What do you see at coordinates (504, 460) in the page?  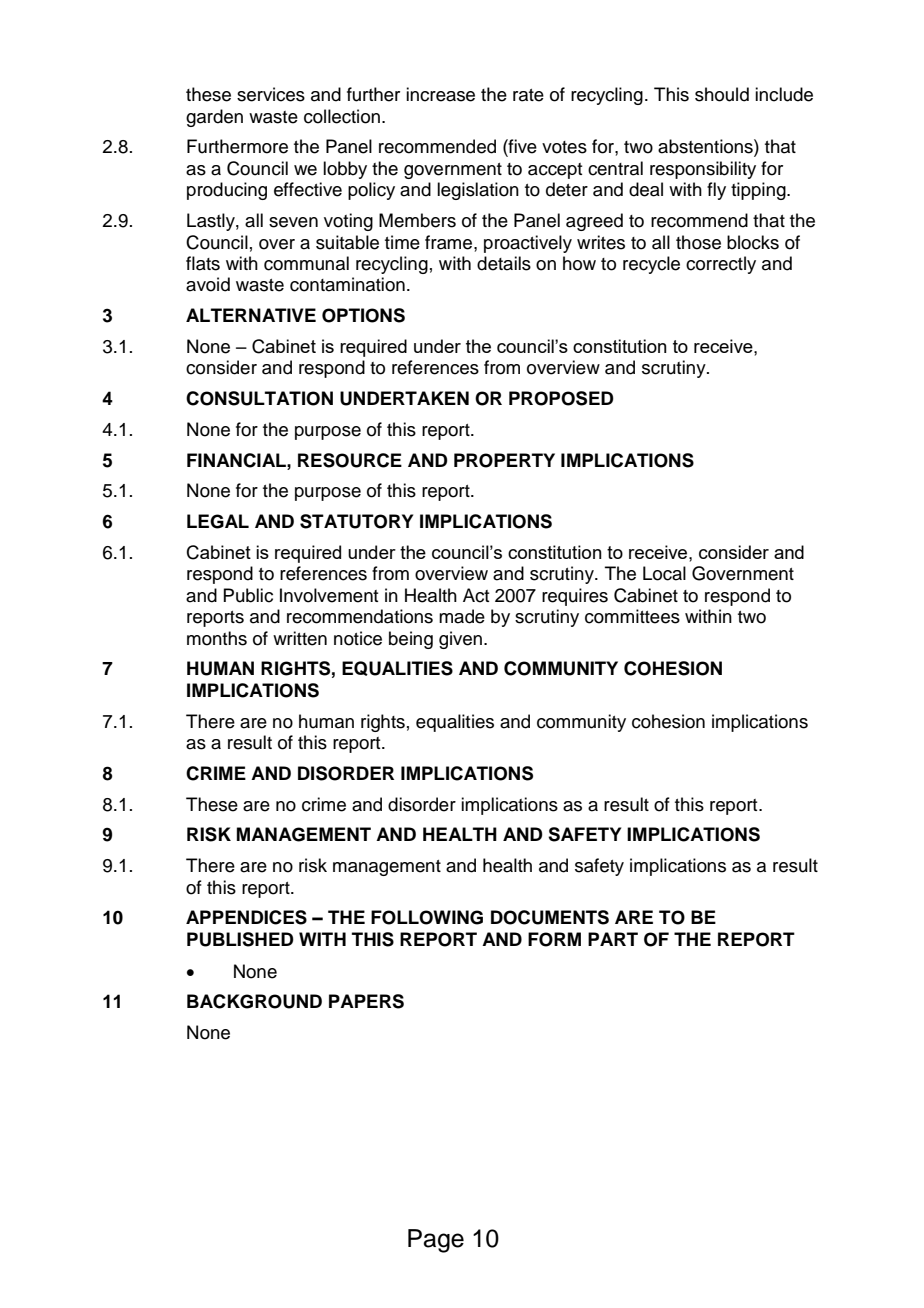 I see `PROPERTY` at bounding box center [504, 460].
